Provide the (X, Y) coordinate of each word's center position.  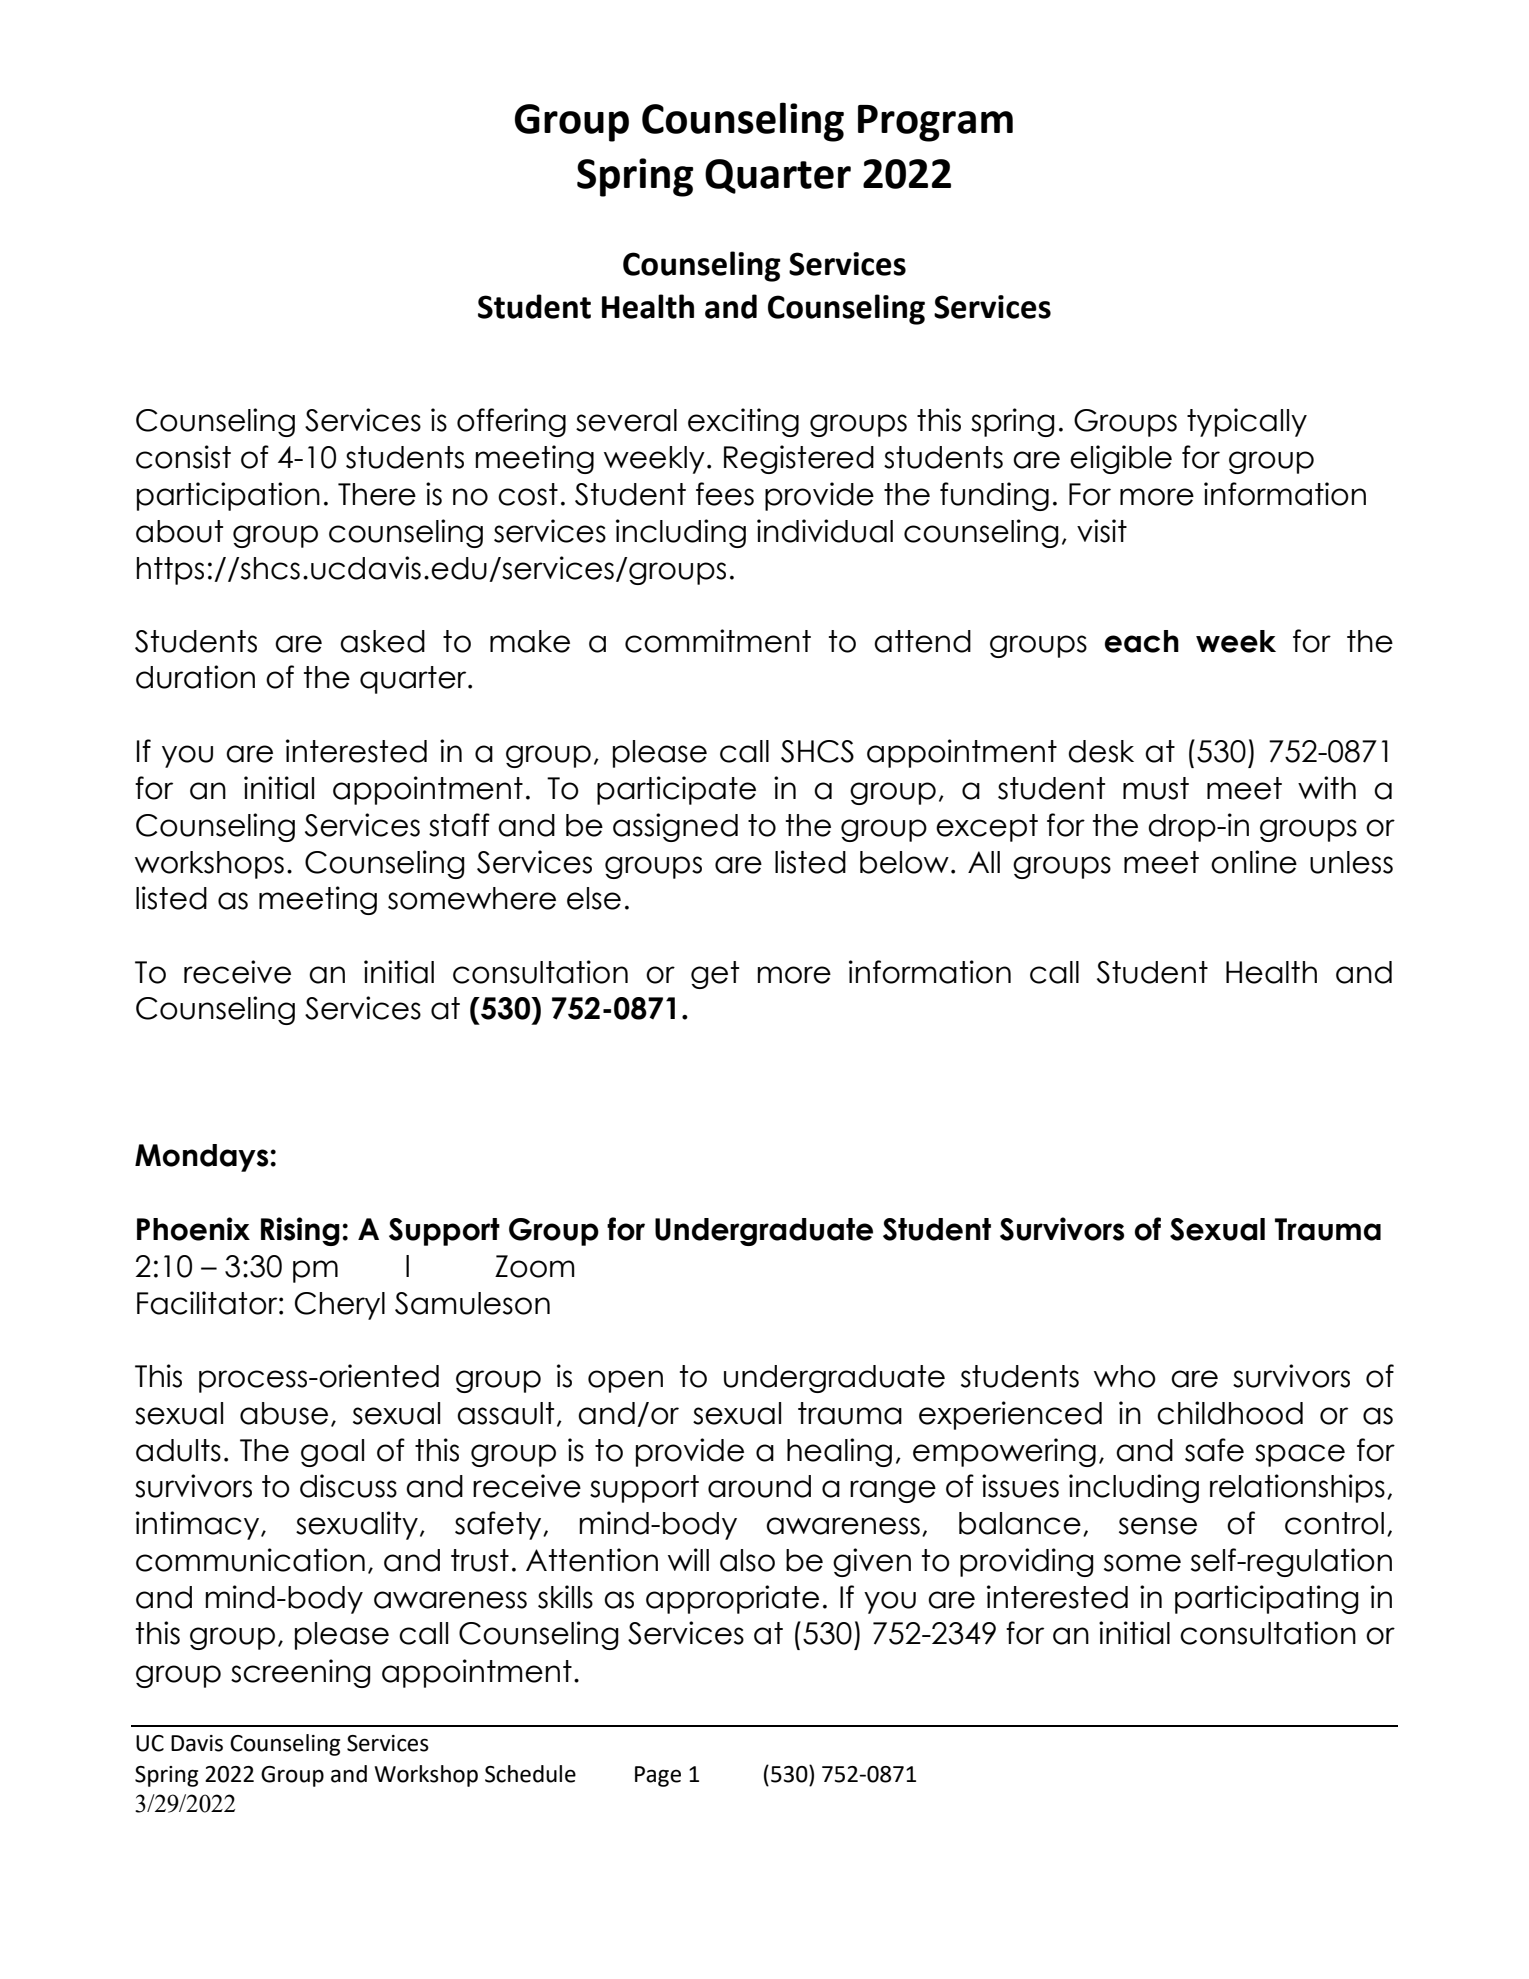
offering (511, 422)
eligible (1121, 459)
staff (459, 825)
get (715, 975)
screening (300, 1673)
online (1254, 862)
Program (935, 123)
